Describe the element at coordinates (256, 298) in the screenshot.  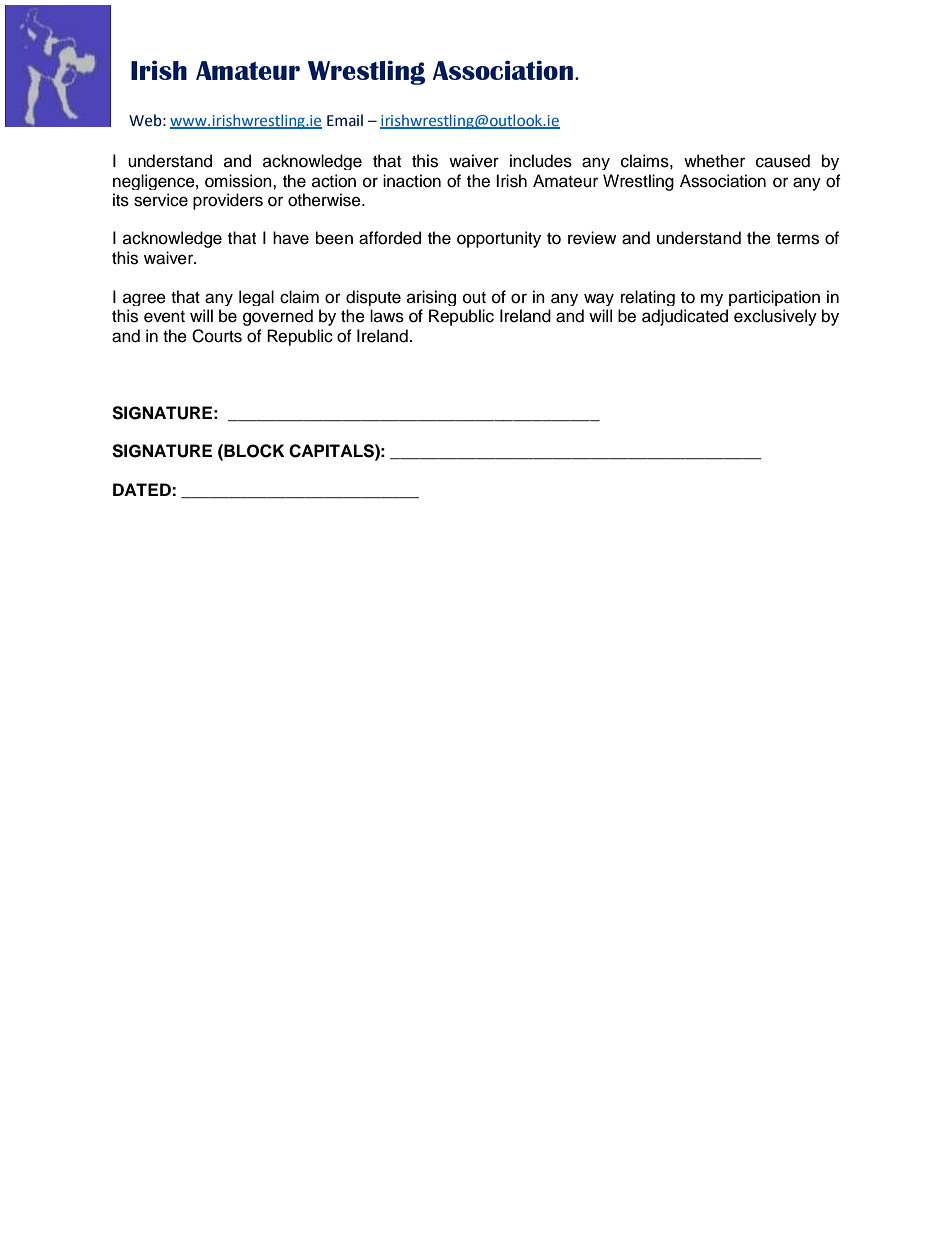
I see `legal` at that location.
